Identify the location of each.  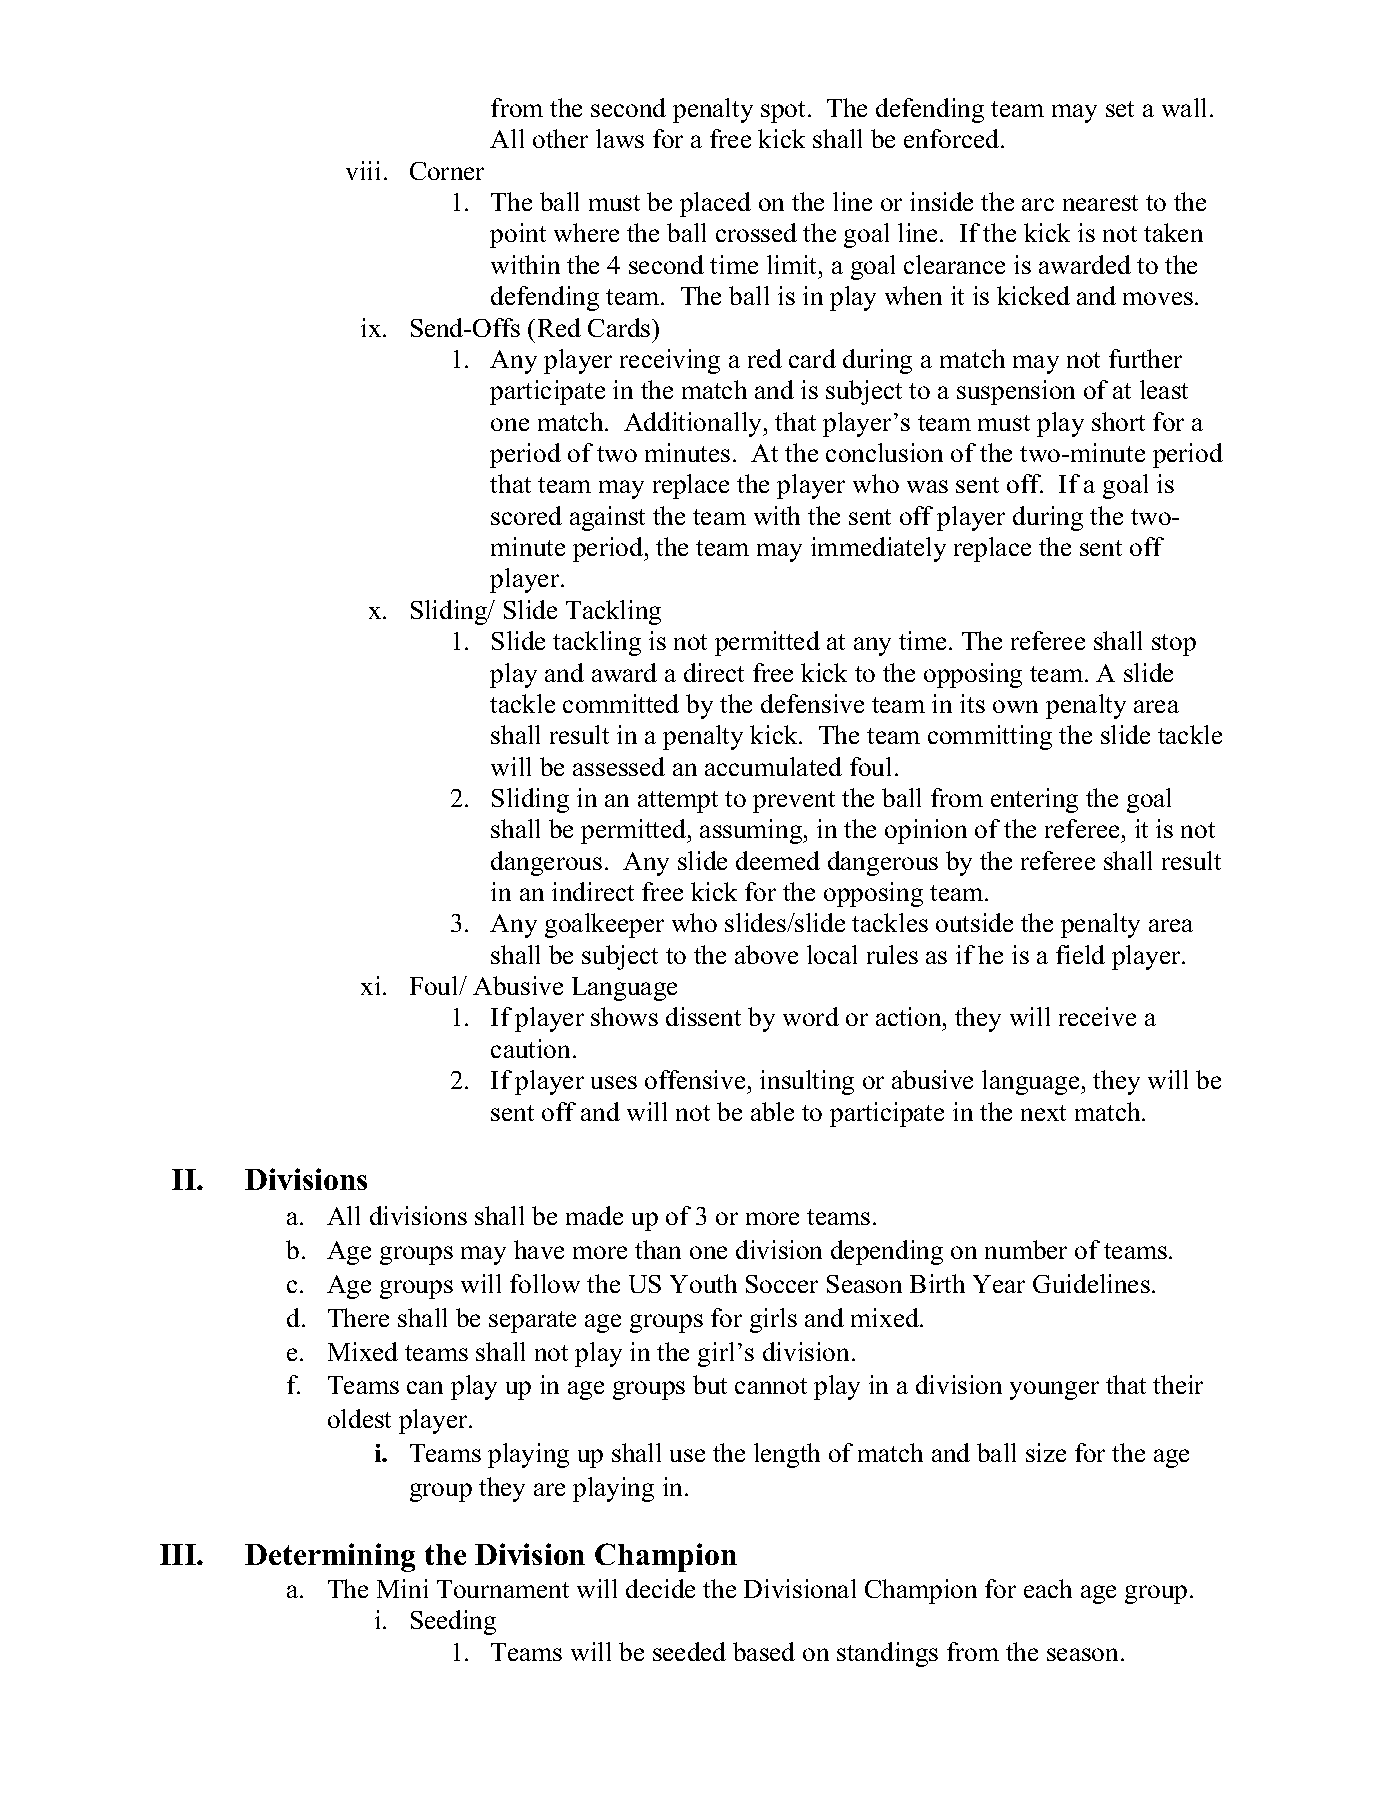
(1048, 1588).
